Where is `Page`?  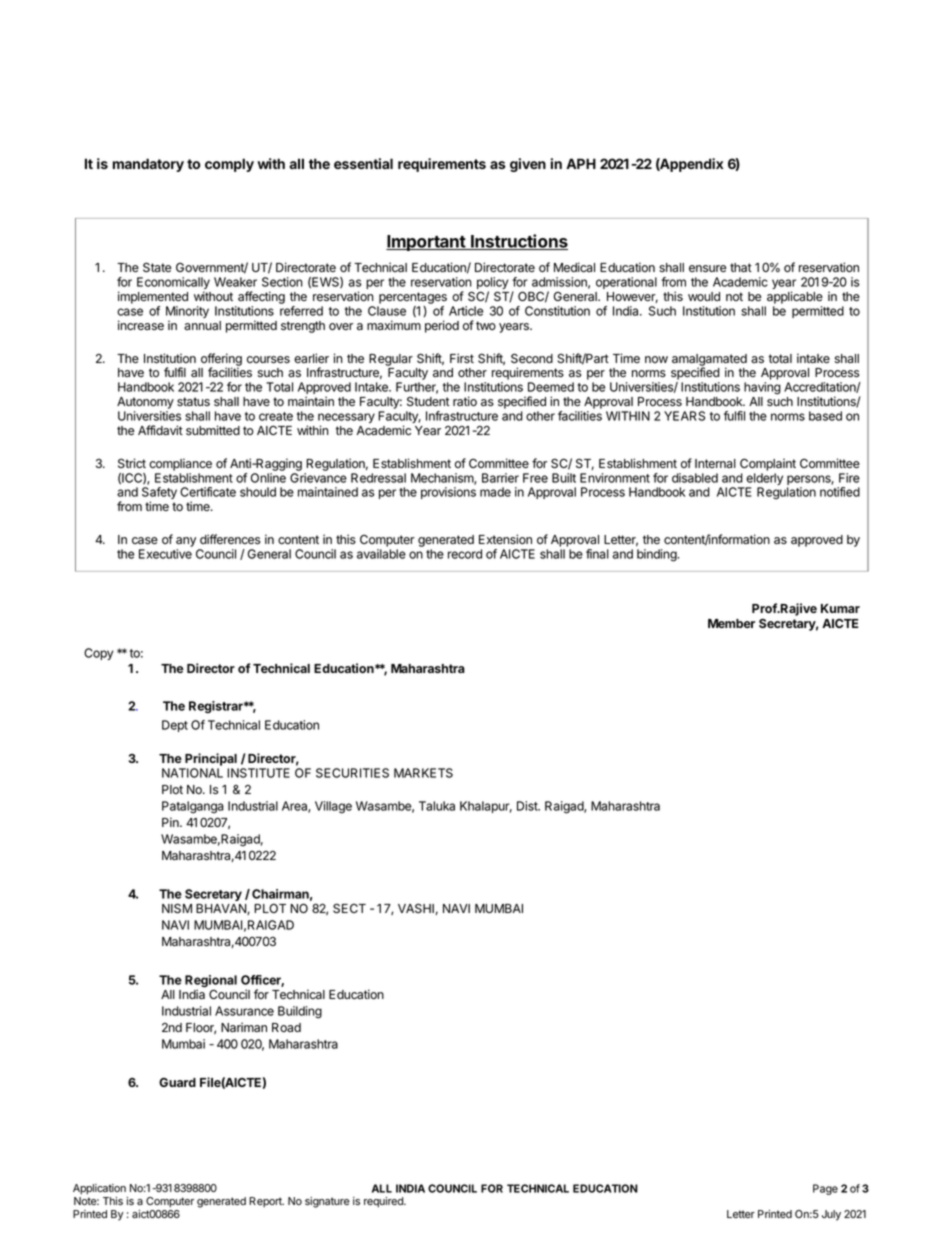
Page is located at coordinates (825, 1189).
